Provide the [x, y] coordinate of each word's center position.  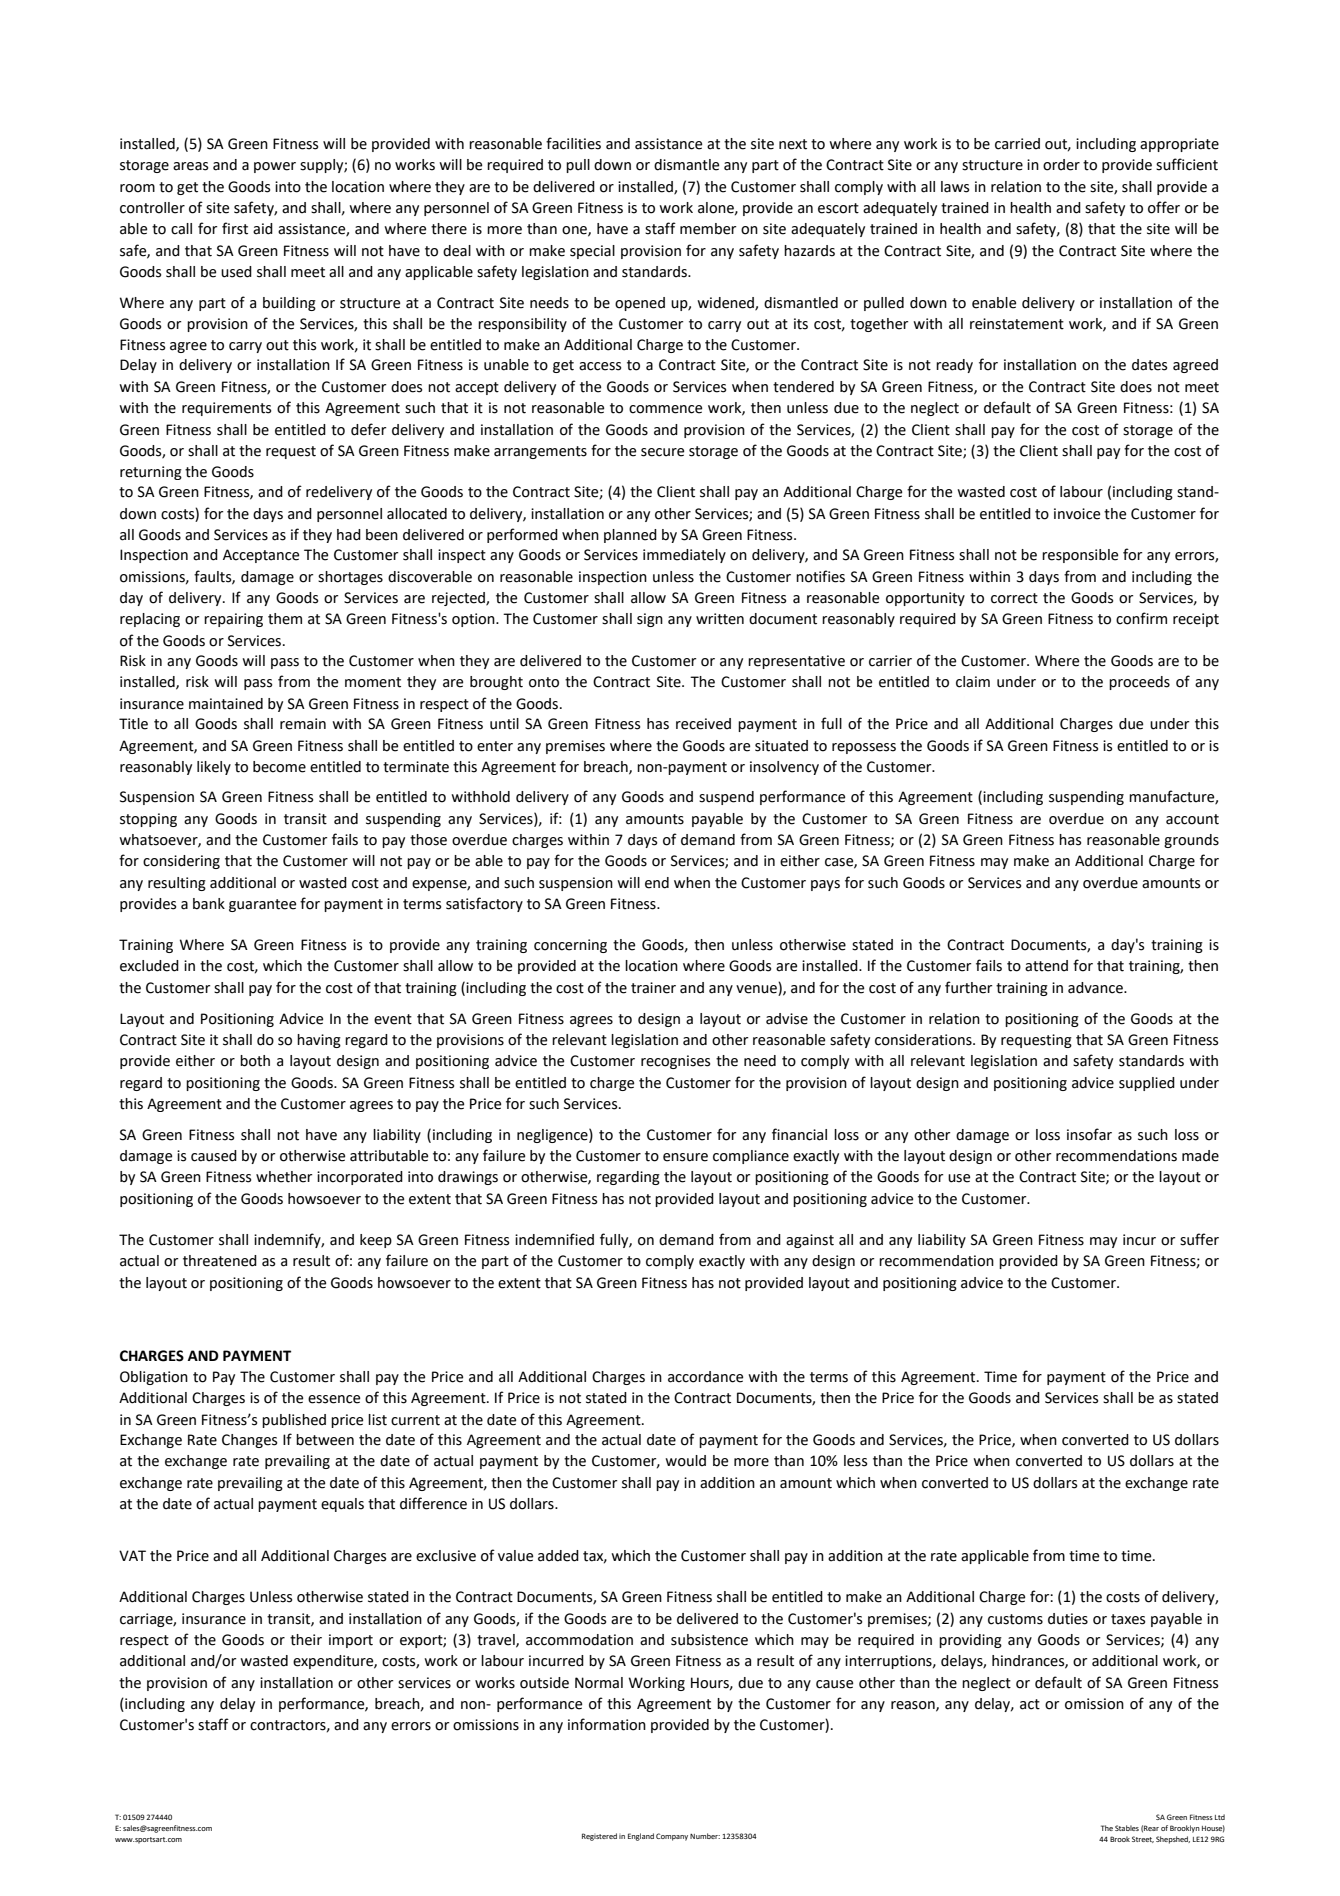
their [306, 1640]
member [708, 229]
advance [1096, 988]
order [1061, 165]
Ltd [1220, 1817]
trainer [653, 988]
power [275, 167]
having [319, 1041]
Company [672, 1837]
